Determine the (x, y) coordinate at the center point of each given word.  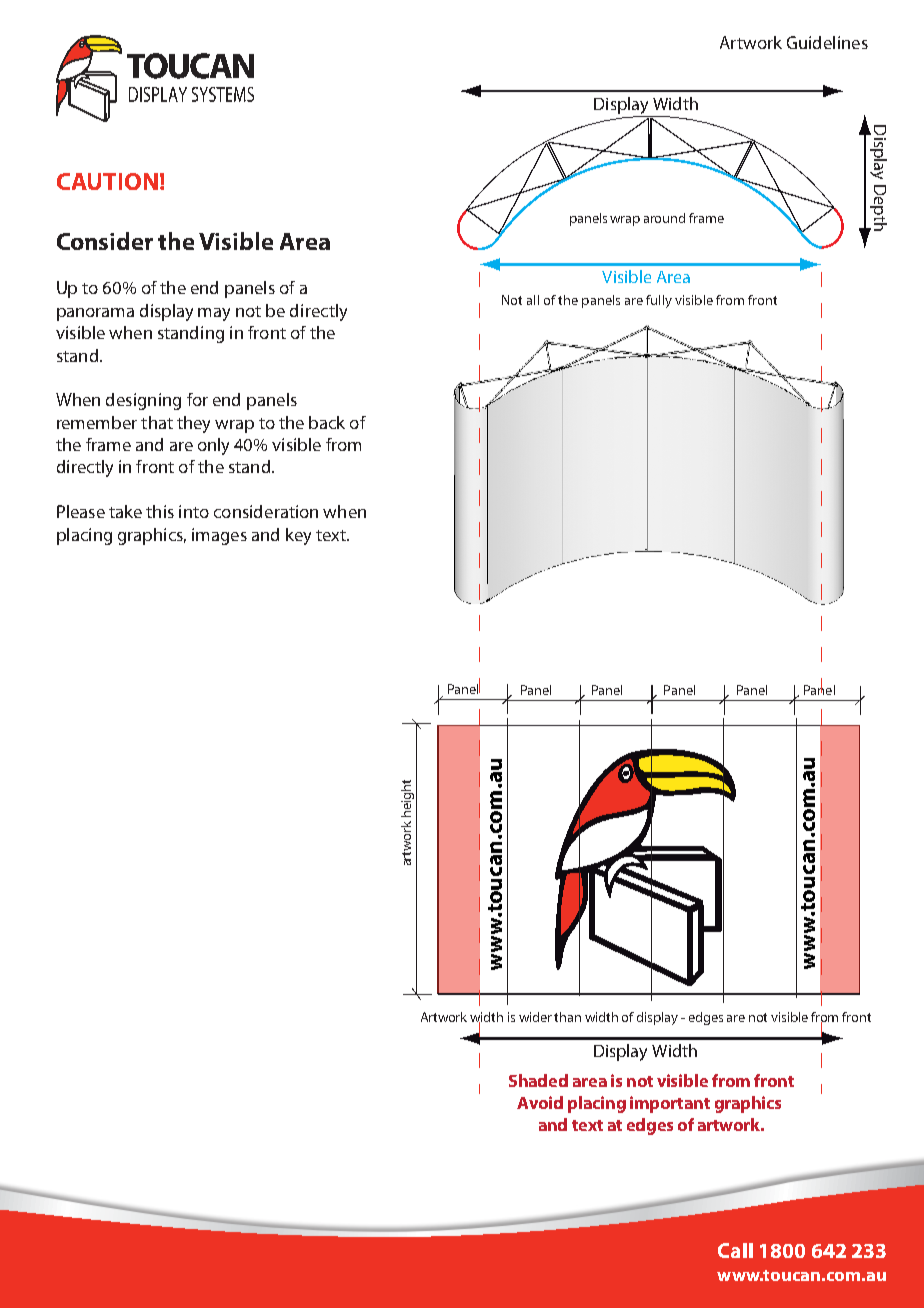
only (213, 446)
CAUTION (107, 181)
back (327, 422)
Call (735, 1250)
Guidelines (827, 42)
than (567, 1017)
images (219, 536)
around (664, 218)
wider (535, 1017)
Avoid (540, 1102)
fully (659, 301)
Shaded (538, 1080)
